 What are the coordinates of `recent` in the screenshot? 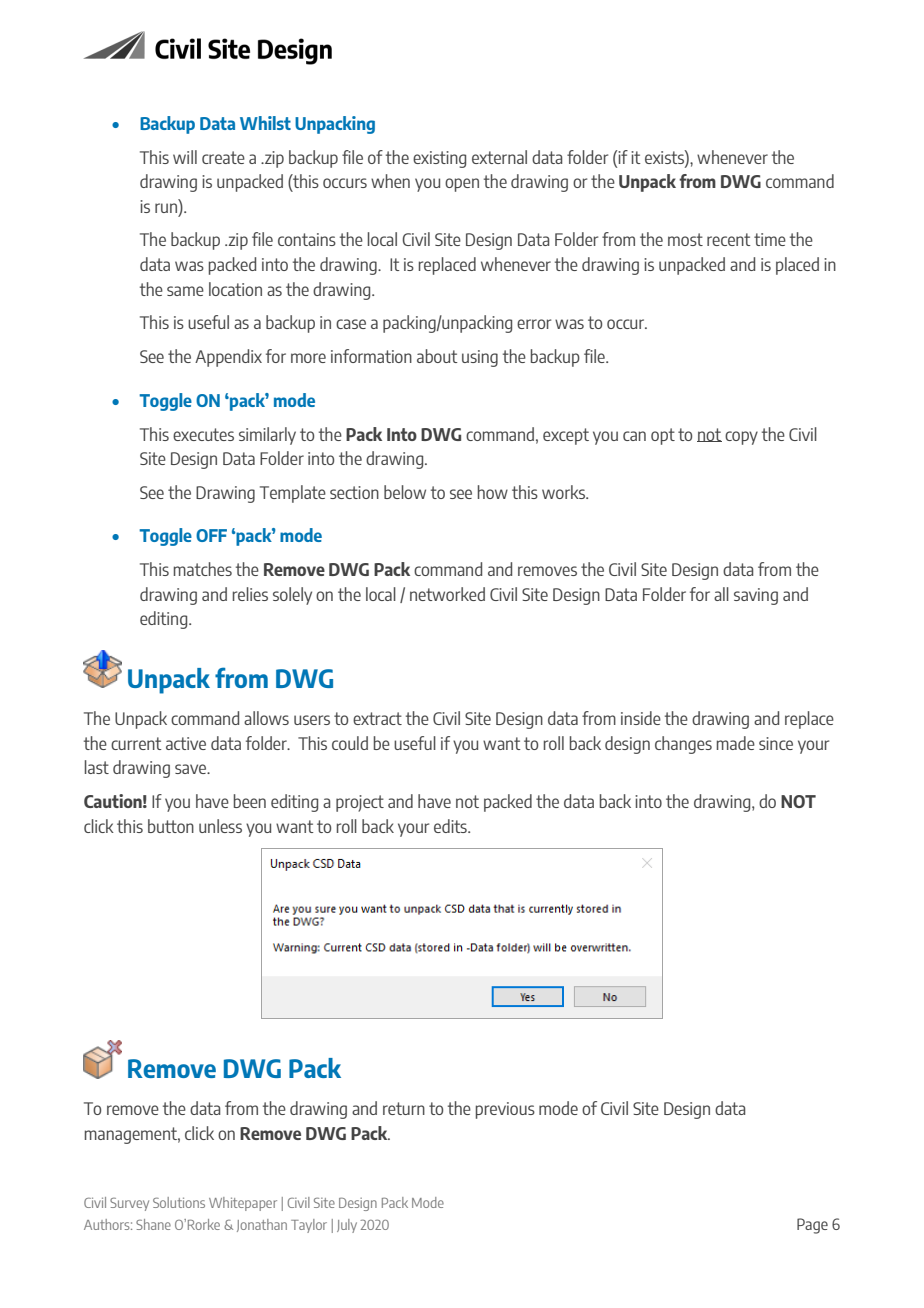 It's located at (729, 239).
